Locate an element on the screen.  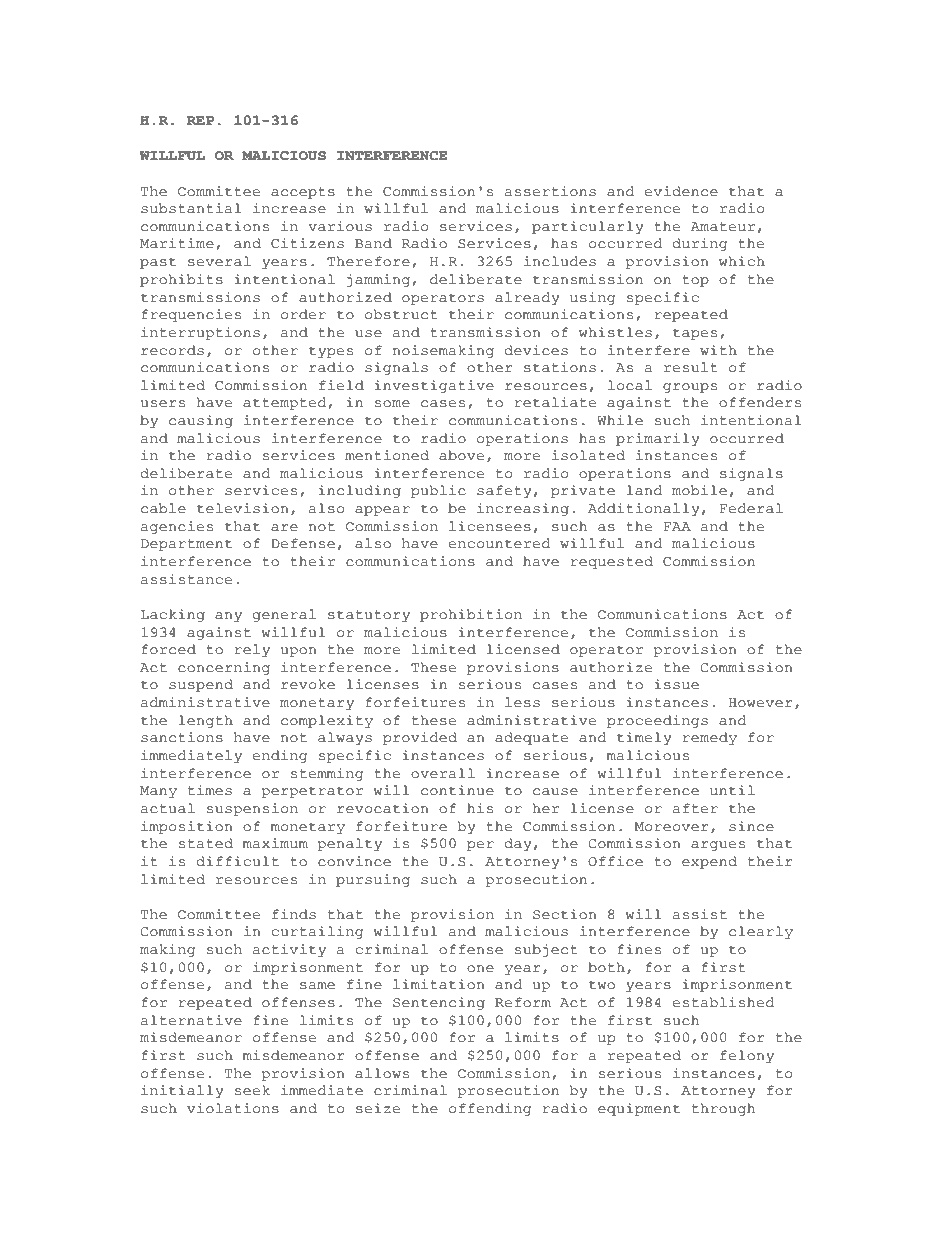
during is located at coordinates (700, 244).
